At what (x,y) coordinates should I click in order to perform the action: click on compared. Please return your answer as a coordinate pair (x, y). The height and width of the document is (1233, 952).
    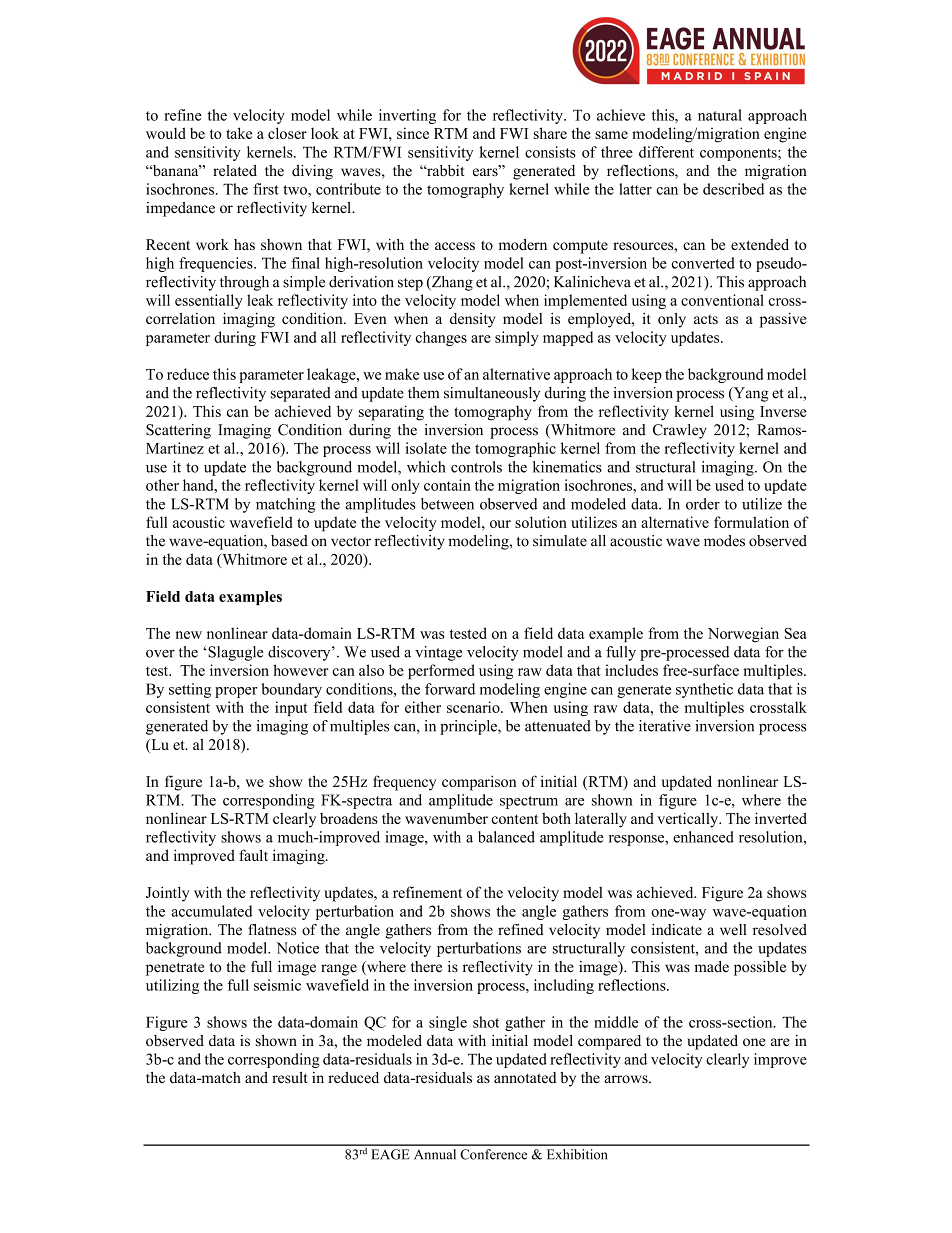
    Looking at the image, I should click on (609, 1042).
